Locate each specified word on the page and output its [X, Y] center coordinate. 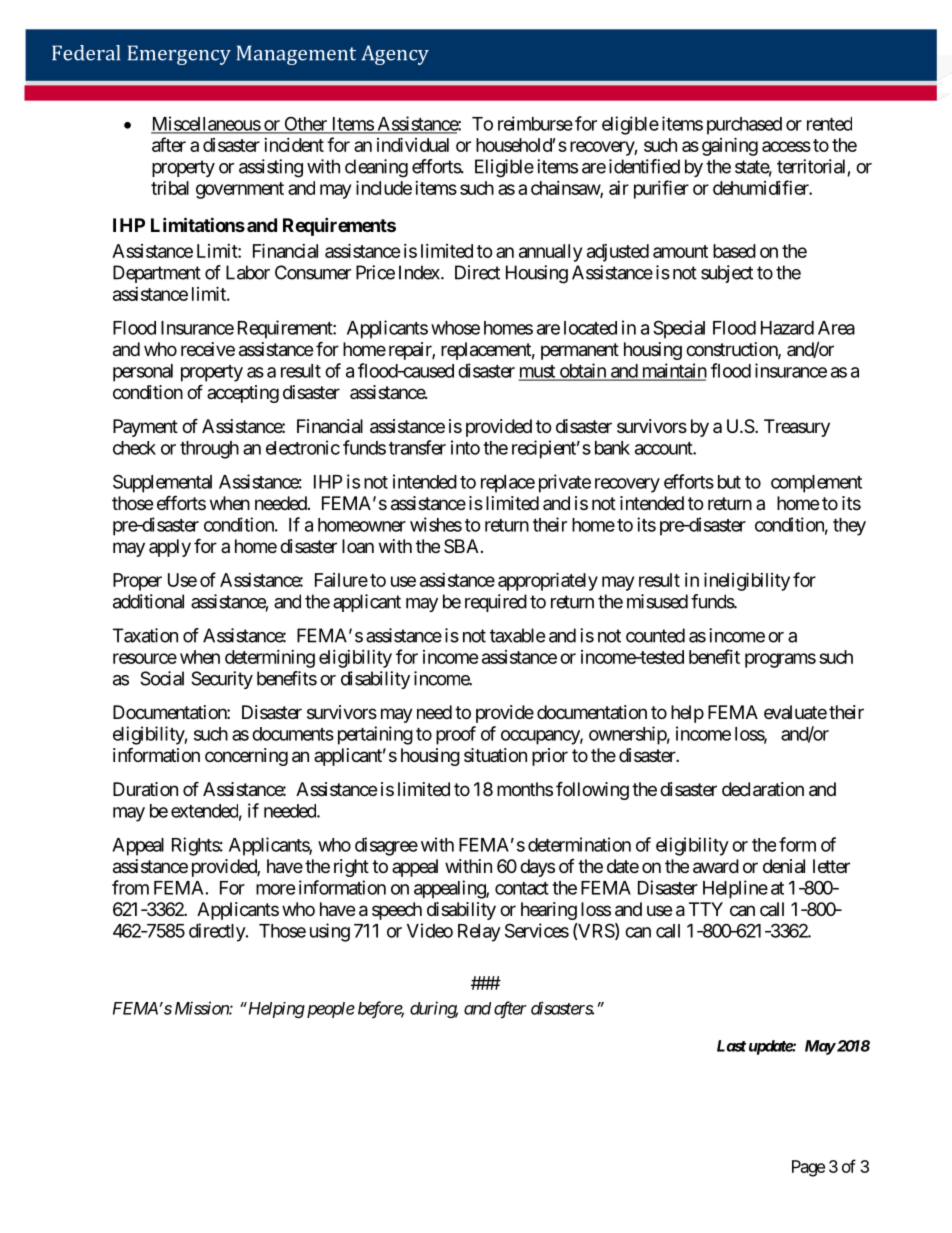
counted [655, 635]
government [240, 190]
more [276, 889]
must [538, 372]
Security [222, 680]
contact [522, 888]
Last [731, 1046]
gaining [730, 146]
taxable [517, 635]
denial [784, 866]
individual [413, 144]
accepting [243, 394]
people [329, 1010]
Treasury [797, 428]
